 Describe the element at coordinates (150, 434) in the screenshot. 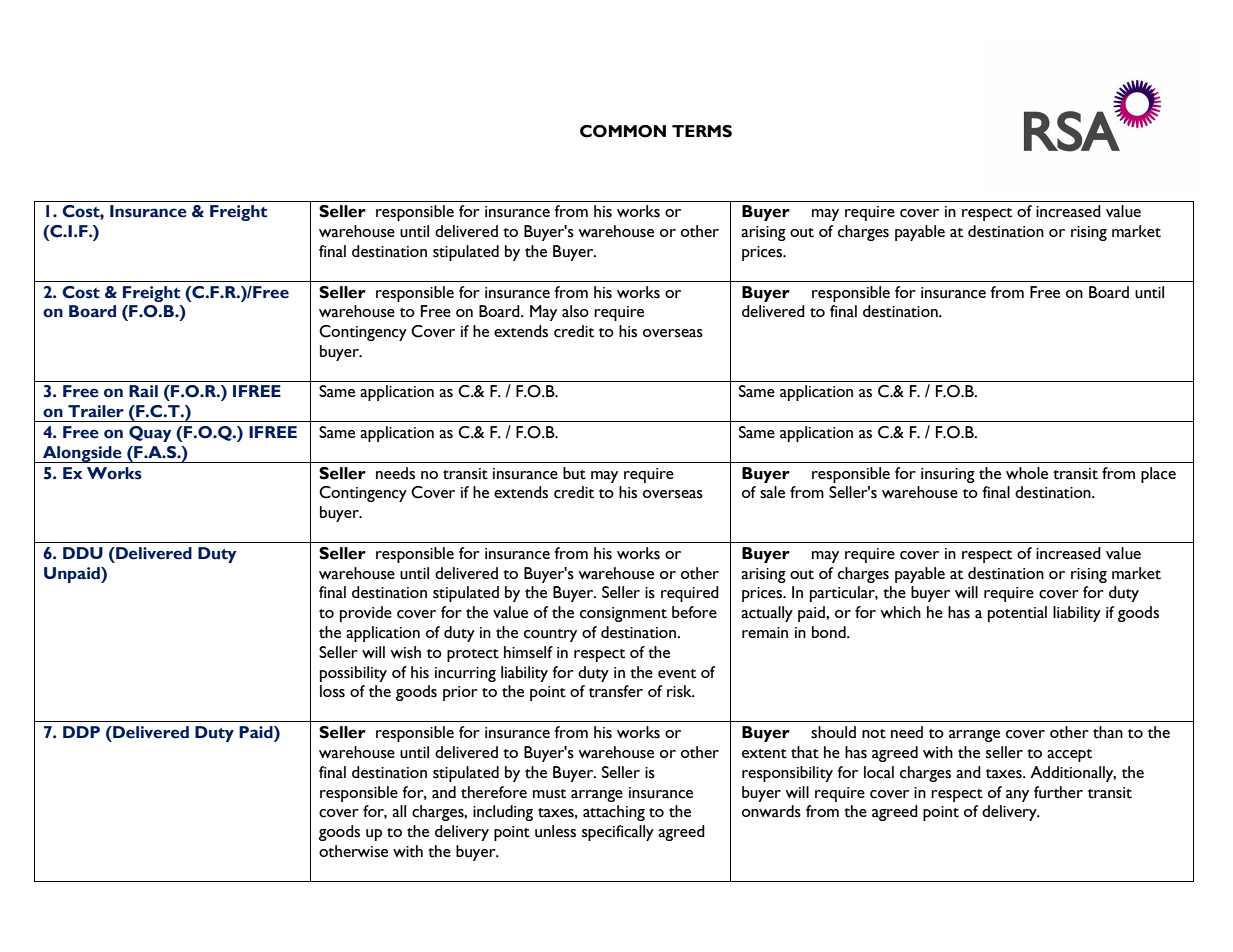

I see `Quay` at that location.
